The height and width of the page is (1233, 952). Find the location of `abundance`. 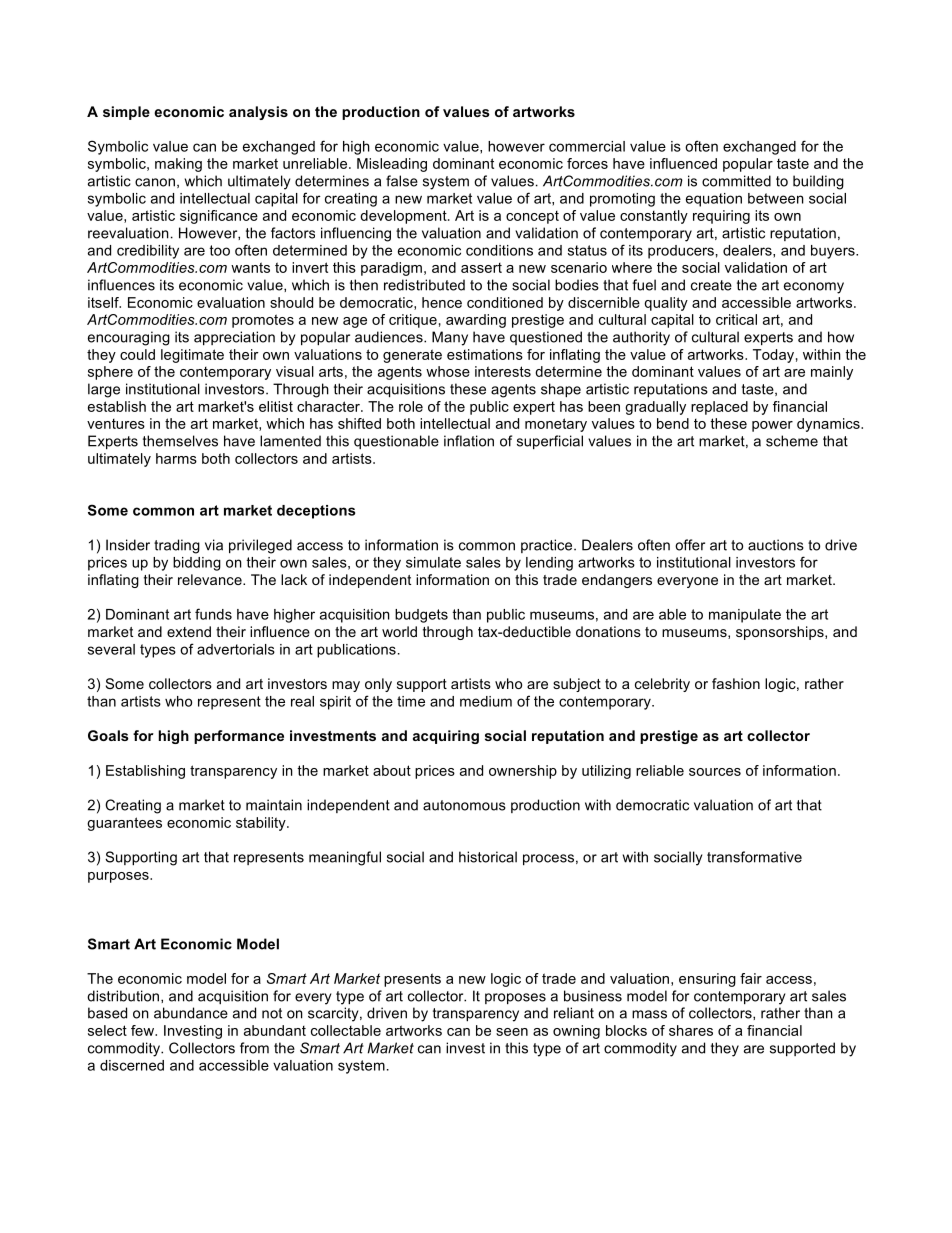

abundance is located at coordinates (191, 1013).
